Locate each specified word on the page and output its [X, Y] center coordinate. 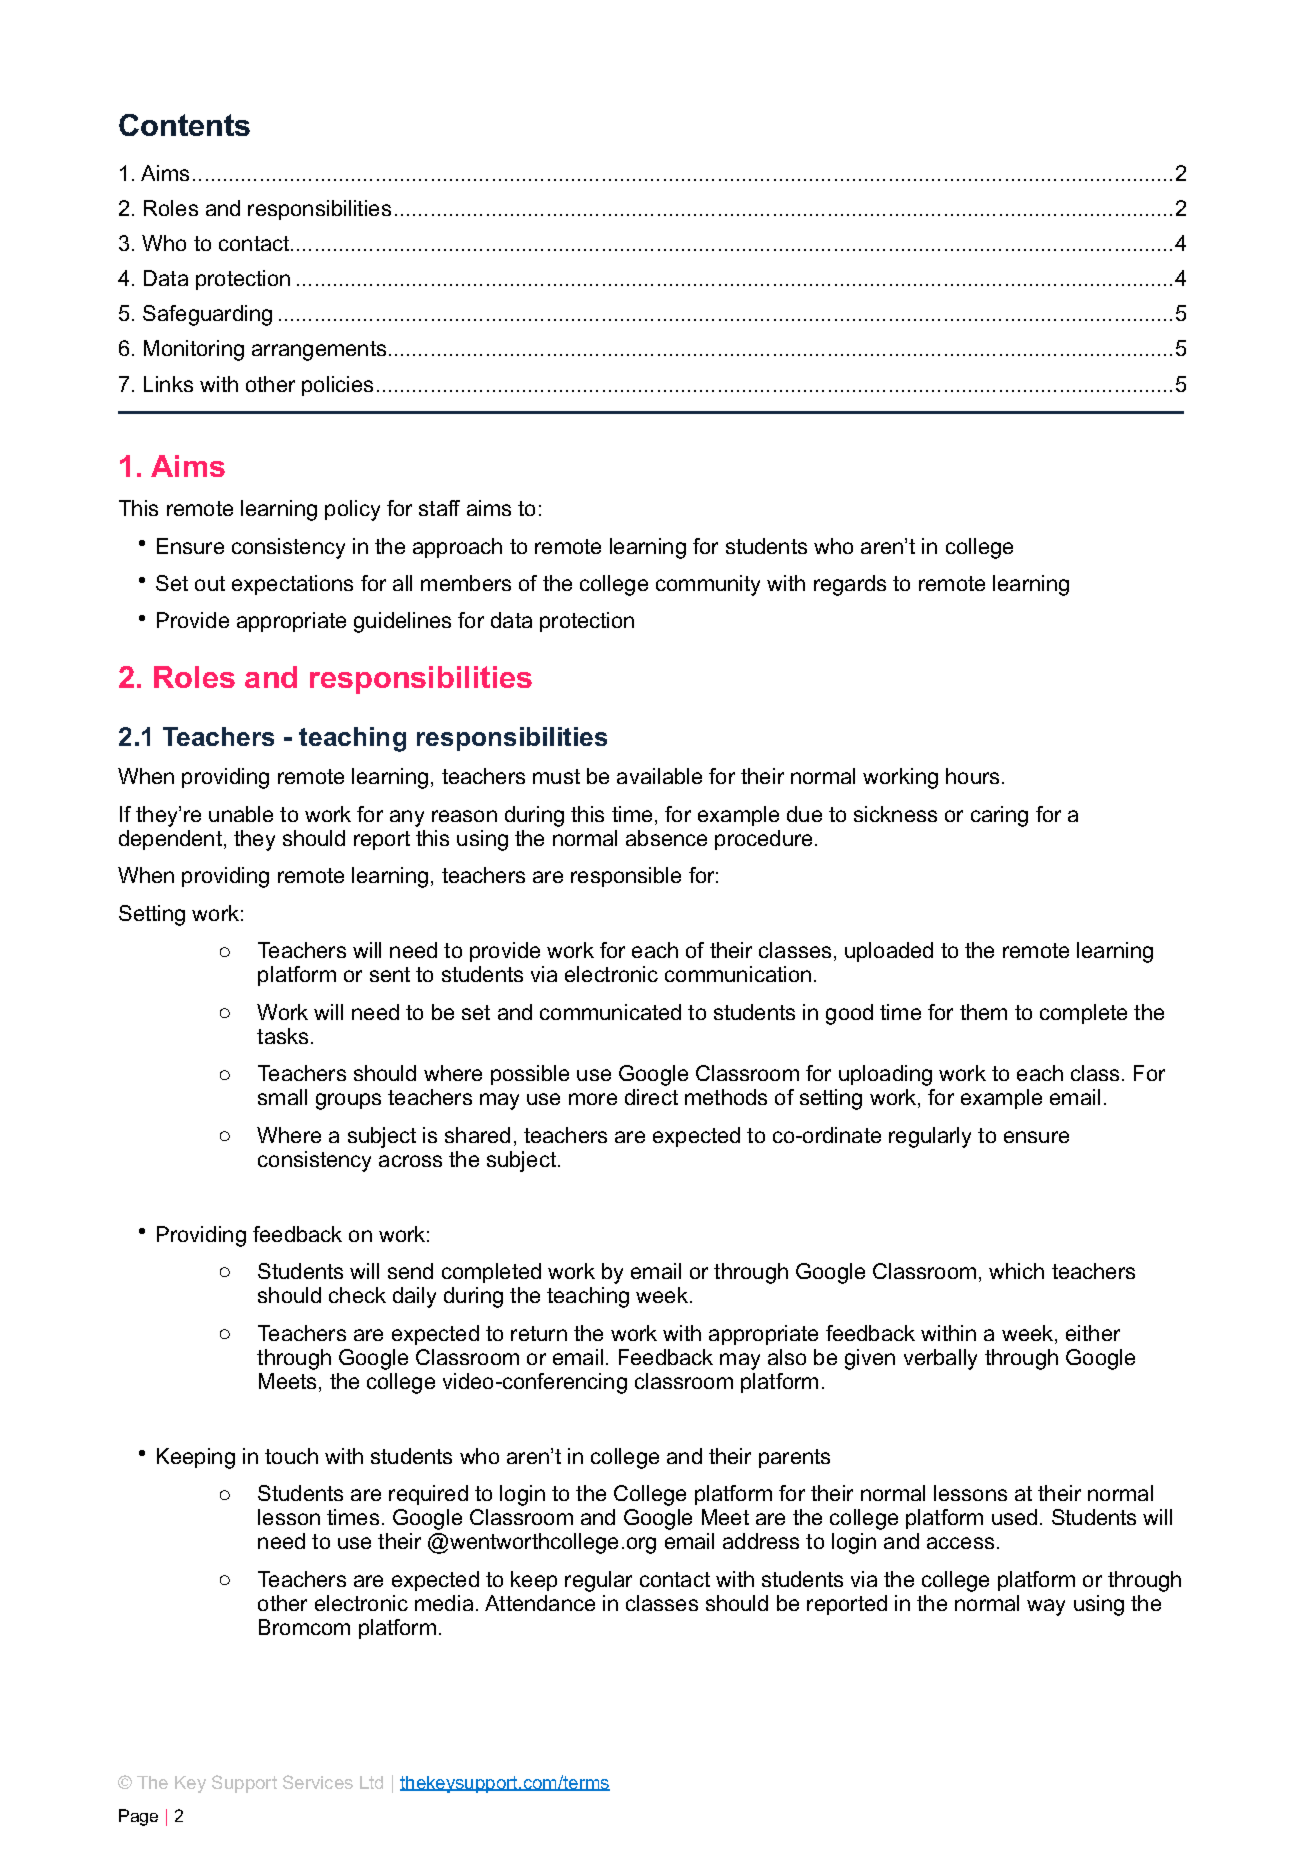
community [708, 585]
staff [439, 508]
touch [291, 1456]
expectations [292, 585]
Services [318, 1782]
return [539, 1333]
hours [972, 776]
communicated [610, 1012]
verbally [940, 1359]
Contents [184, 125]
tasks [282, 1036]
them [983, 1012]
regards [850, 585]
